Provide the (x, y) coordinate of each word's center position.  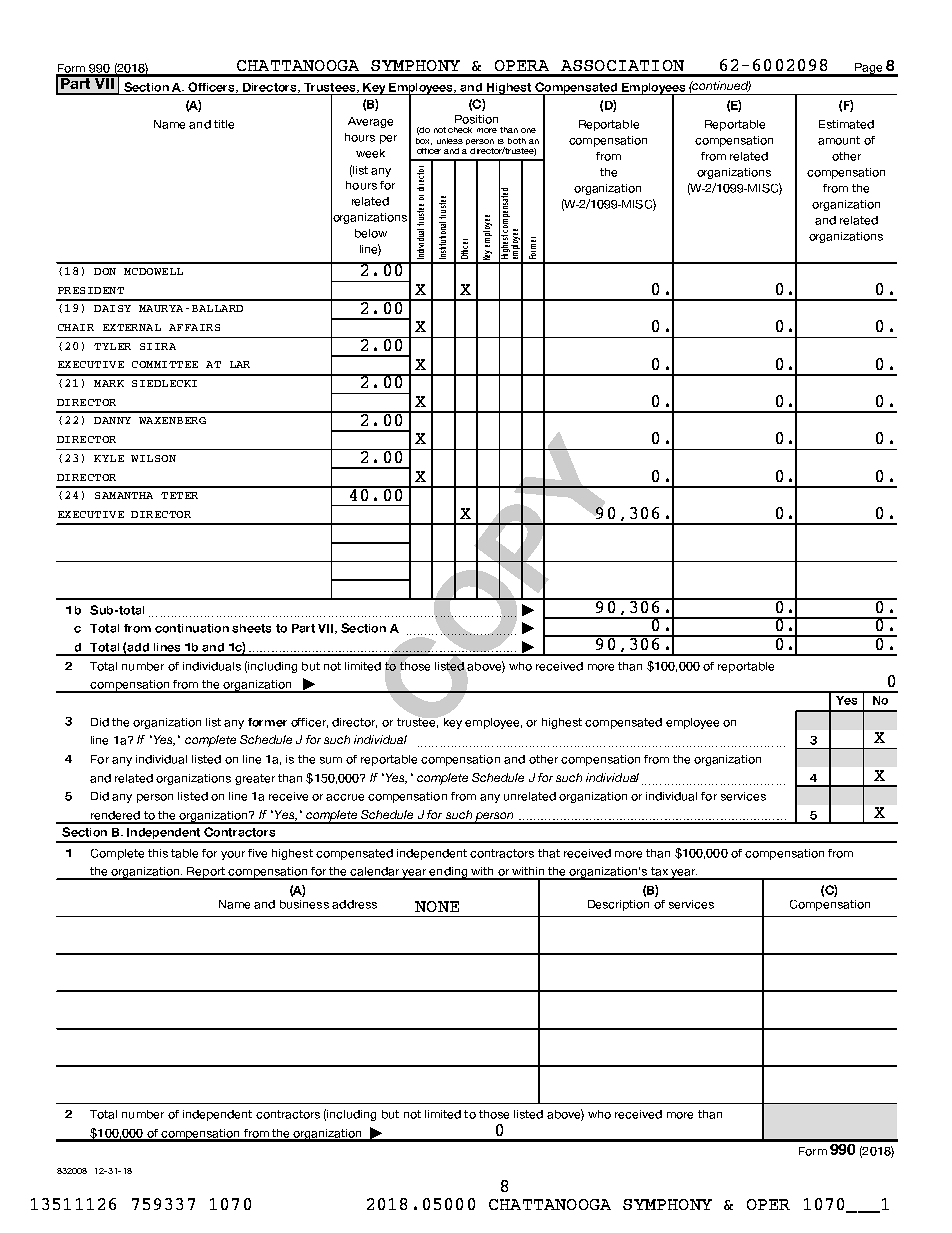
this (158, 853)
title (224, 124)
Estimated (846, 124)
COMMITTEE (165, 364)
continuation (192, 628)
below (371, 233)
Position (476, 119)
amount (839, 140)
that (549, 853)
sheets (251, 628)
